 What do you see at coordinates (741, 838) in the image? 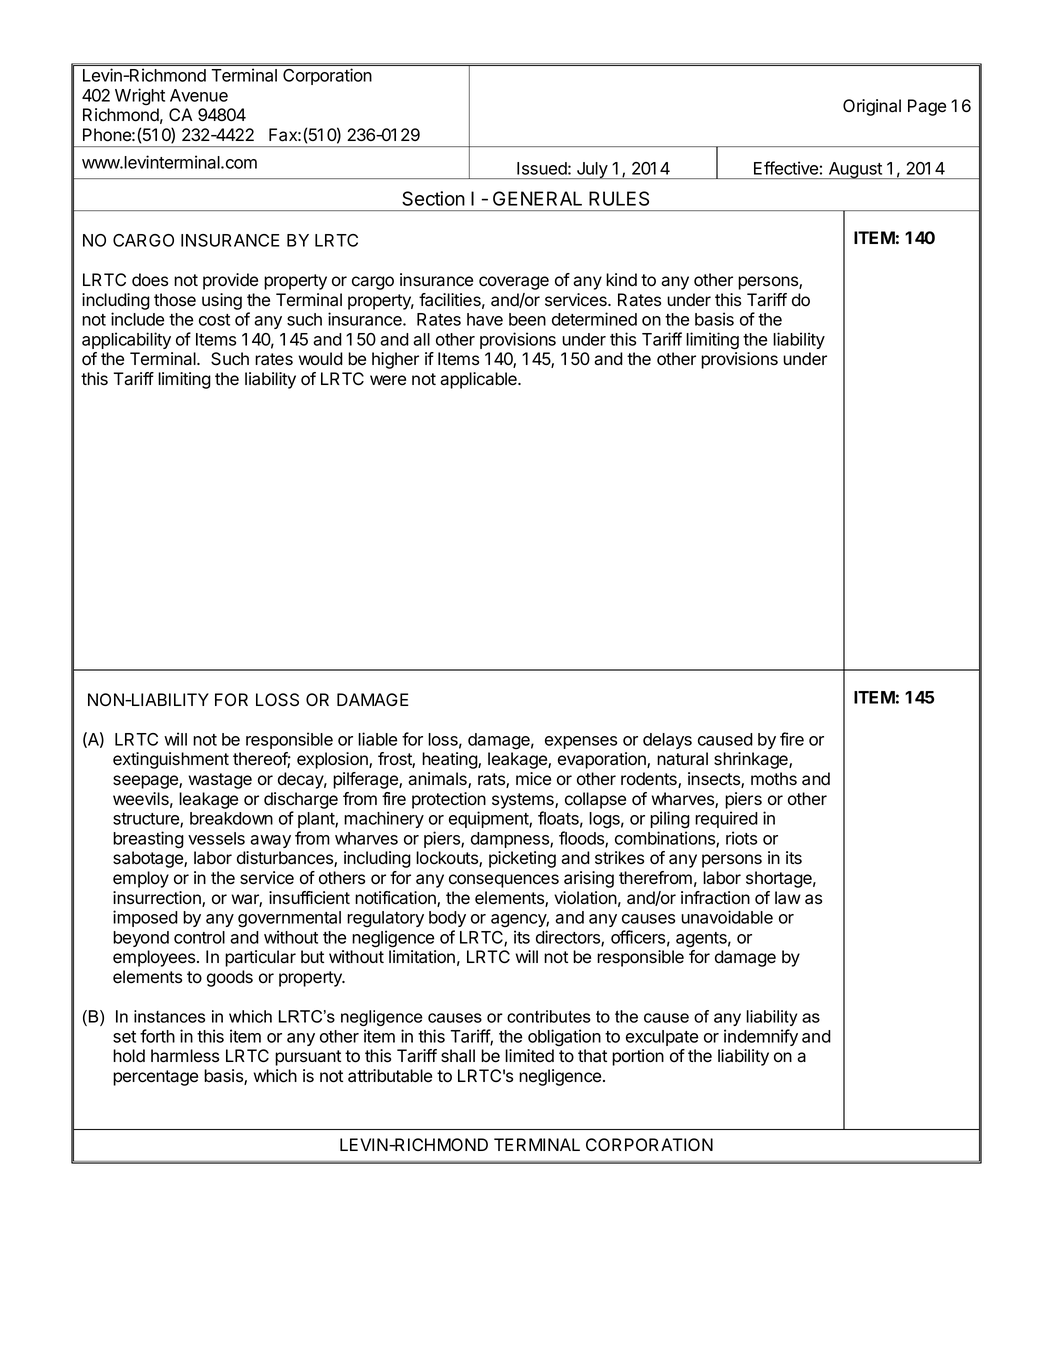
I see `riots` at bounding box center [741, 838].
